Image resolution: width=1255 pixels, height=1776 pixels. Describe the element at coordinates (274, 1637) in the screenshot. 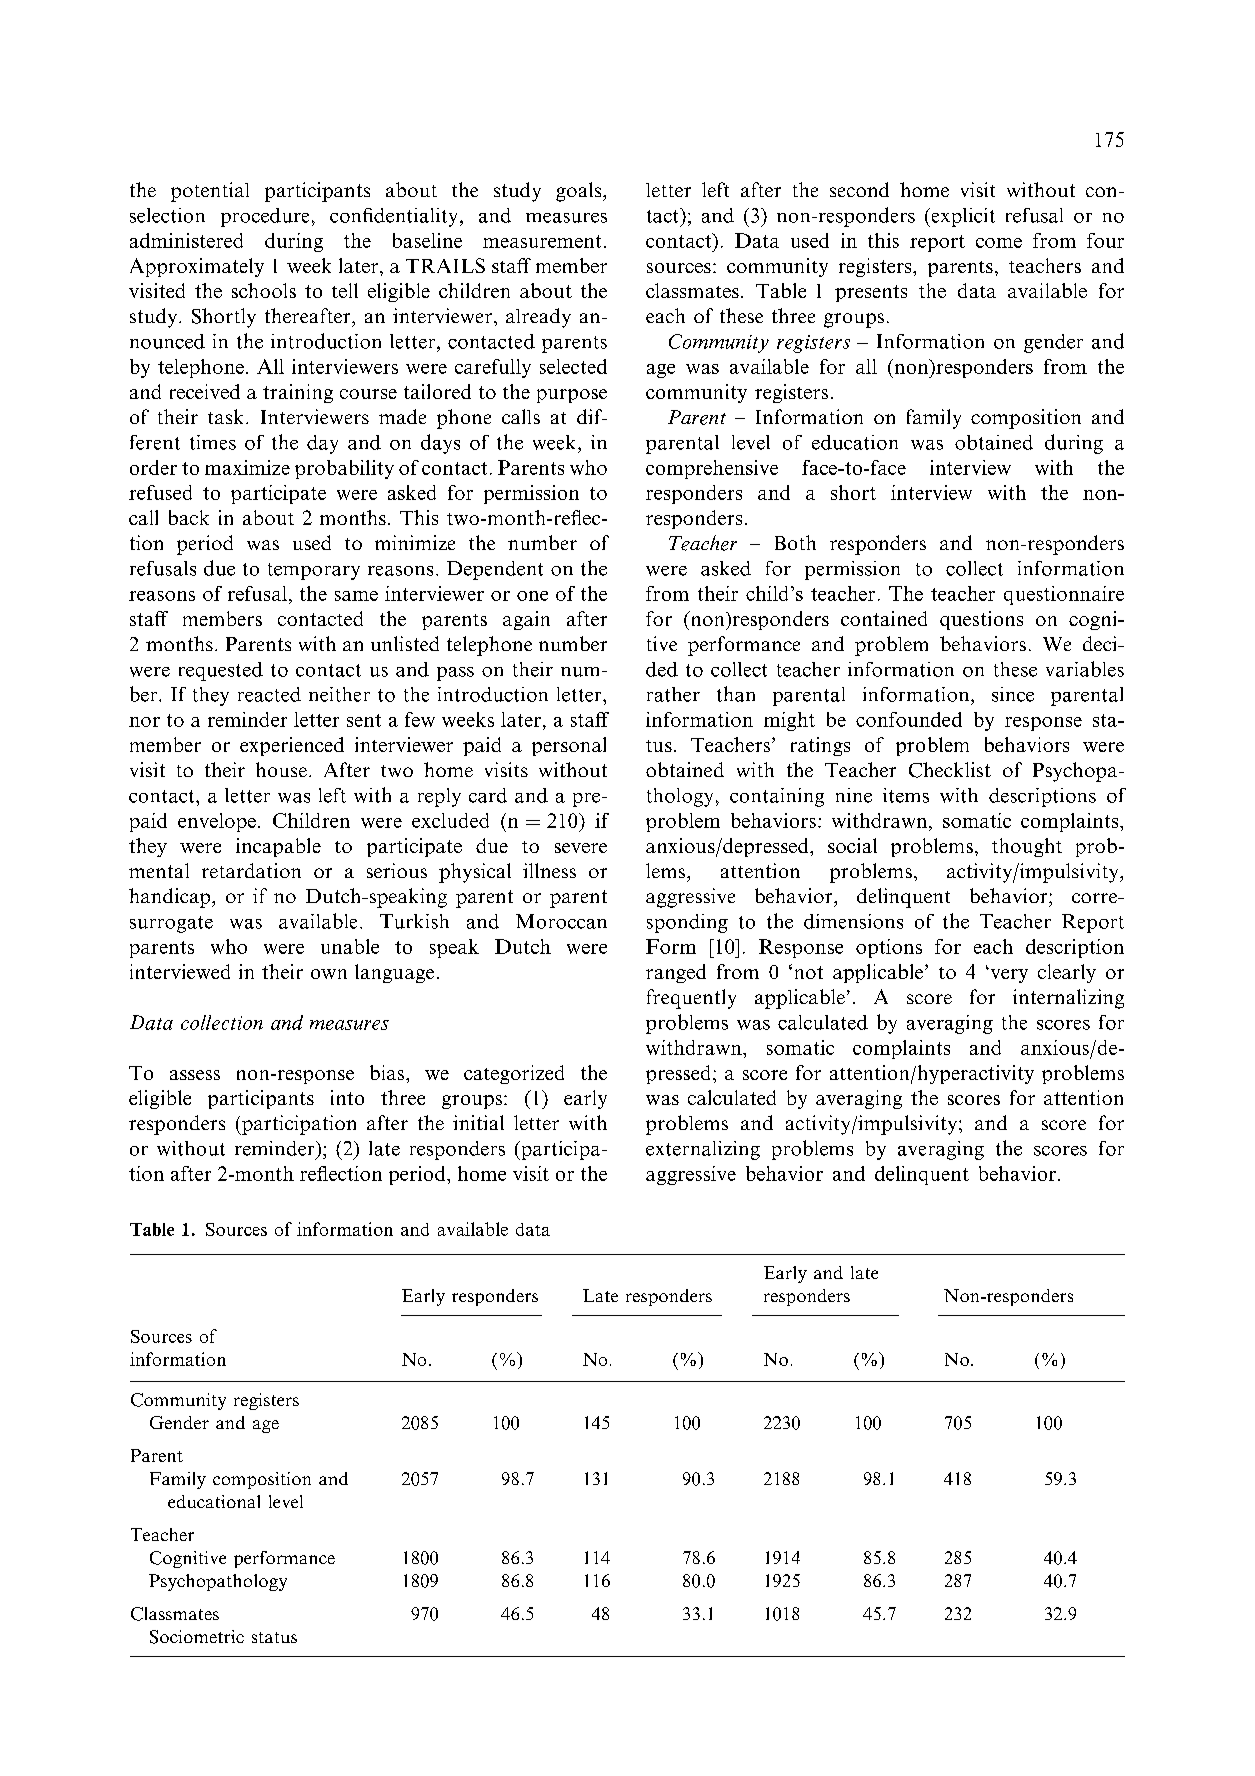

I see `status` at that location.
